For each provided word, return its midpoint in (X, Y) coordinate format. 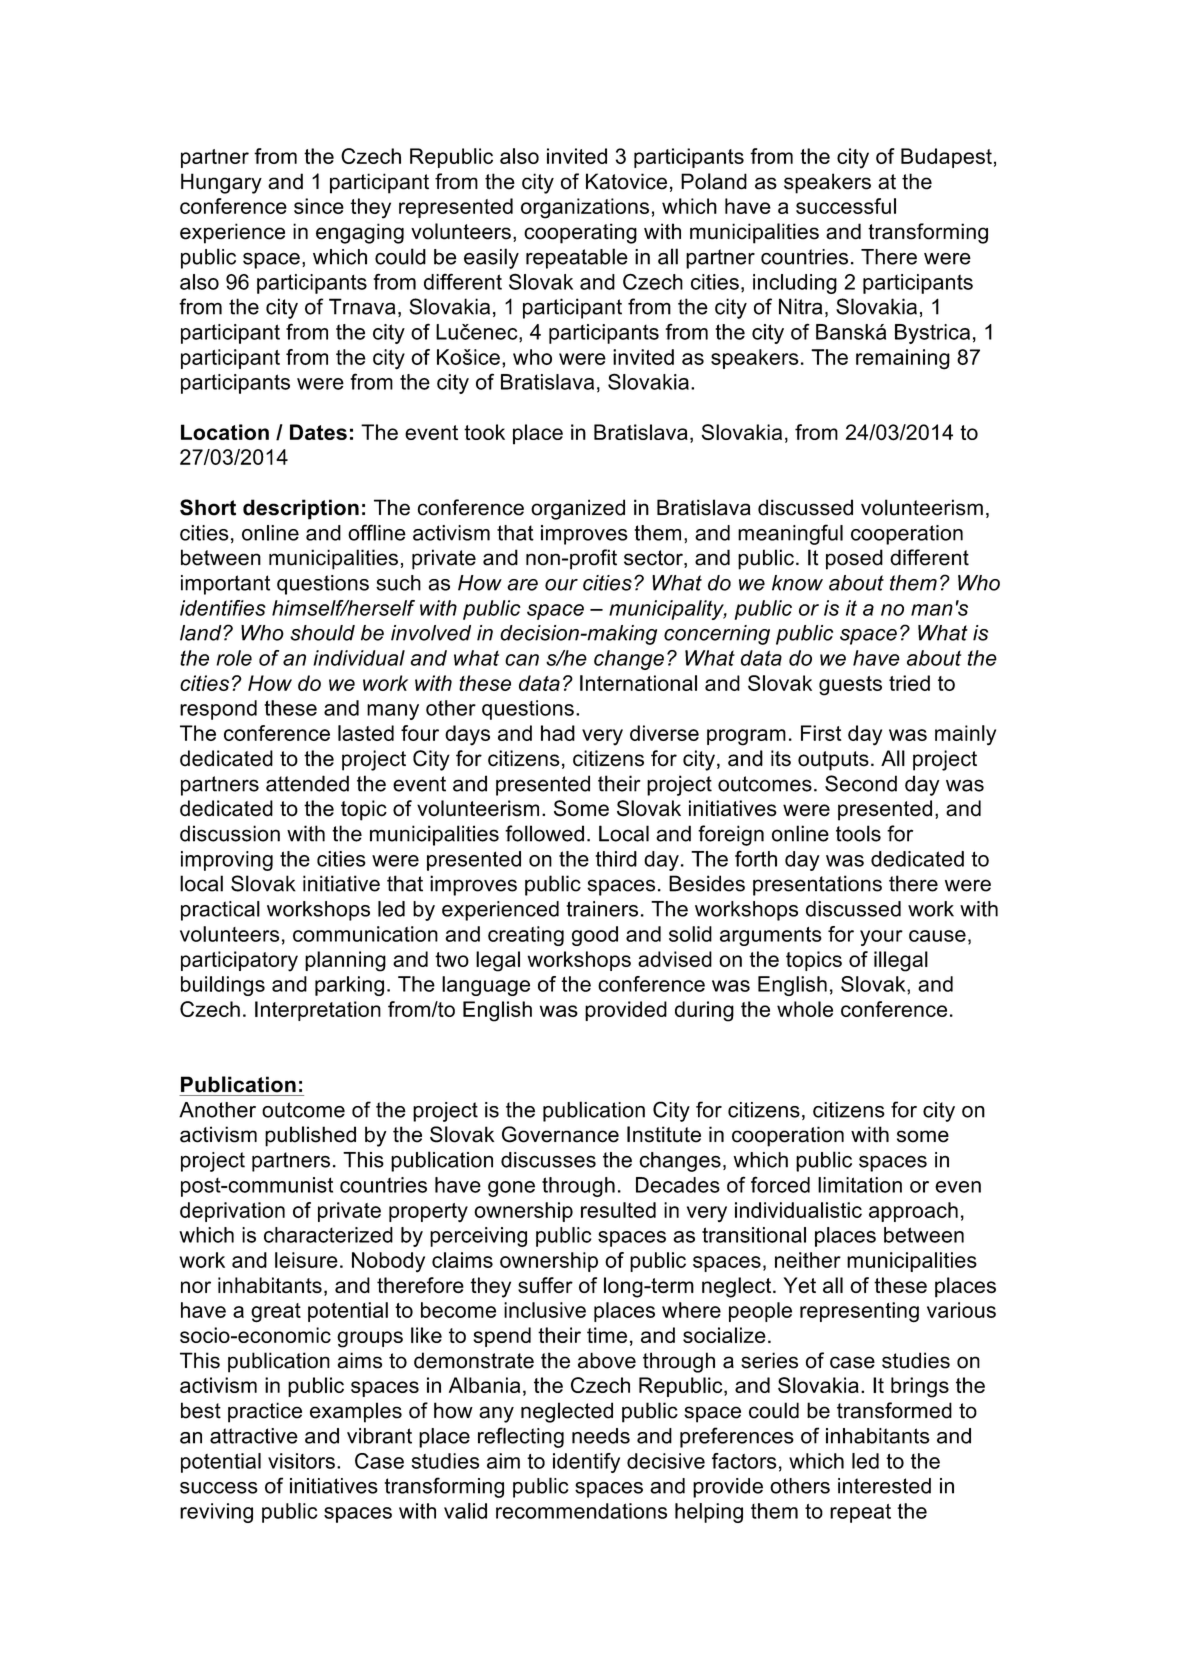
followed (544, 833)
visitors (301, 1461)
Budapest (946, 158)
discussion (230, 833)
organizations (585, 208)
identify (586, 1463)
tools (858, 833)
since (319, 206)
